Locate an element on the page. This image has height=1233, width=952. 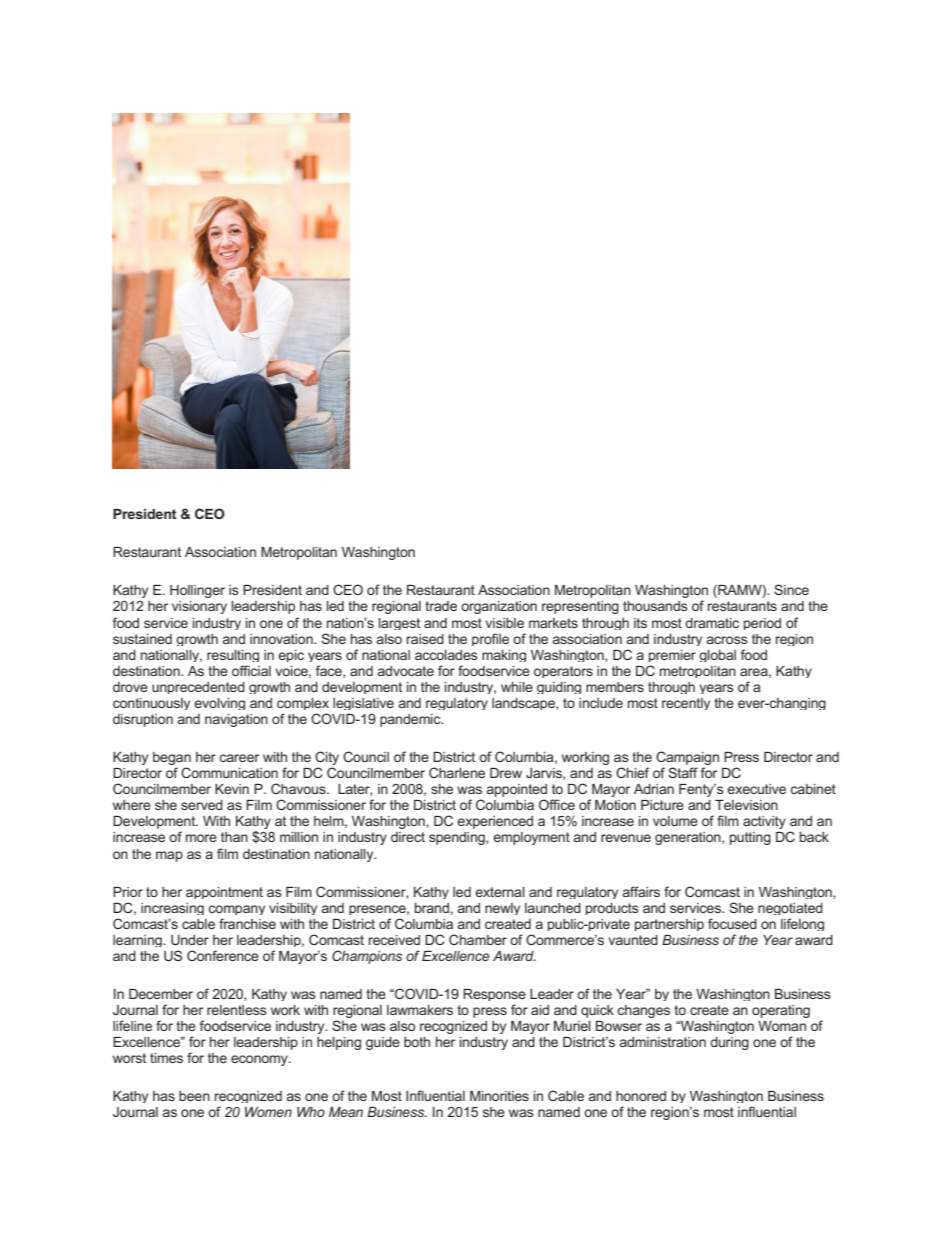
Minorities is located at coordinates (499, 1096).
